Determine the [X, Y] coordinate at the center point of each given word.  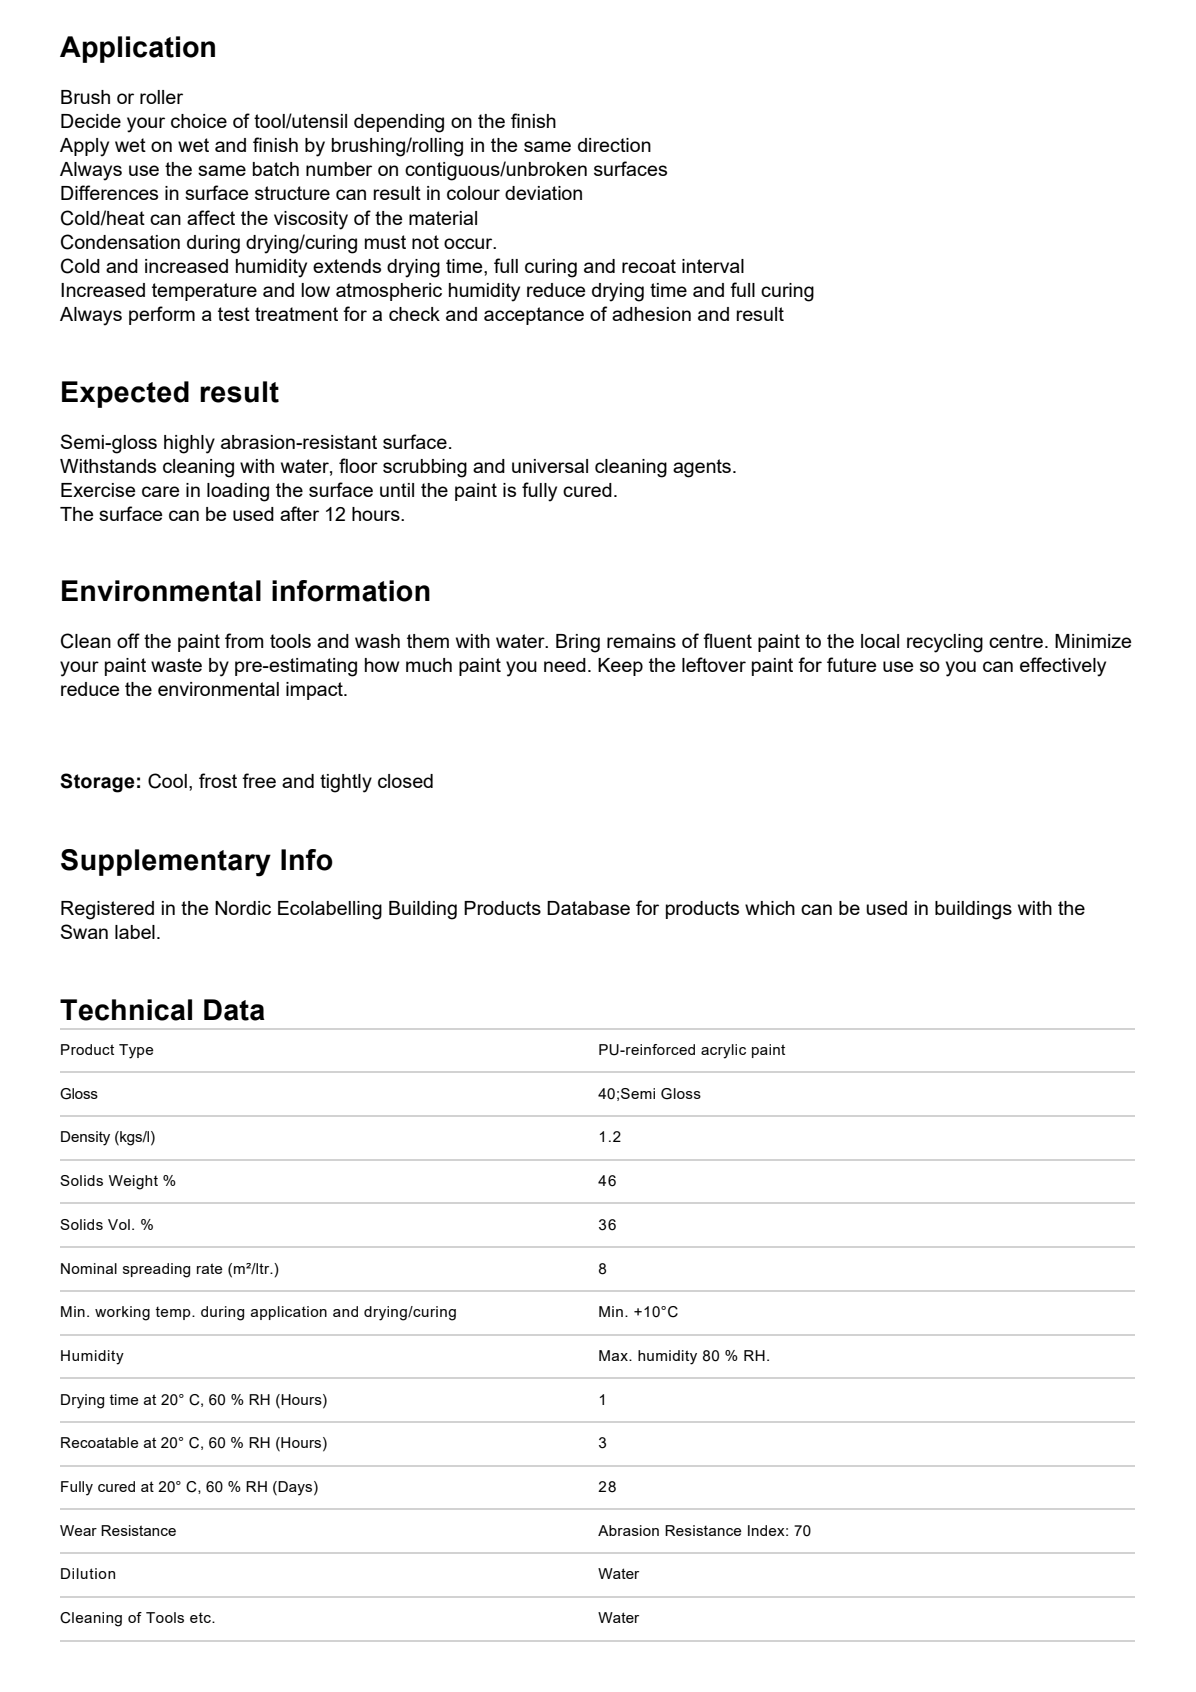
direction [614, 145]
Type [136, 1051]
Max [614, 1355]
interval [713, 266]
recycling [945, 643]
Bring [578, 643]
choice [199, 121]
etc [201, 1617]
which [770, 908]
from [244, 640]
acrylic [723, 1051]
